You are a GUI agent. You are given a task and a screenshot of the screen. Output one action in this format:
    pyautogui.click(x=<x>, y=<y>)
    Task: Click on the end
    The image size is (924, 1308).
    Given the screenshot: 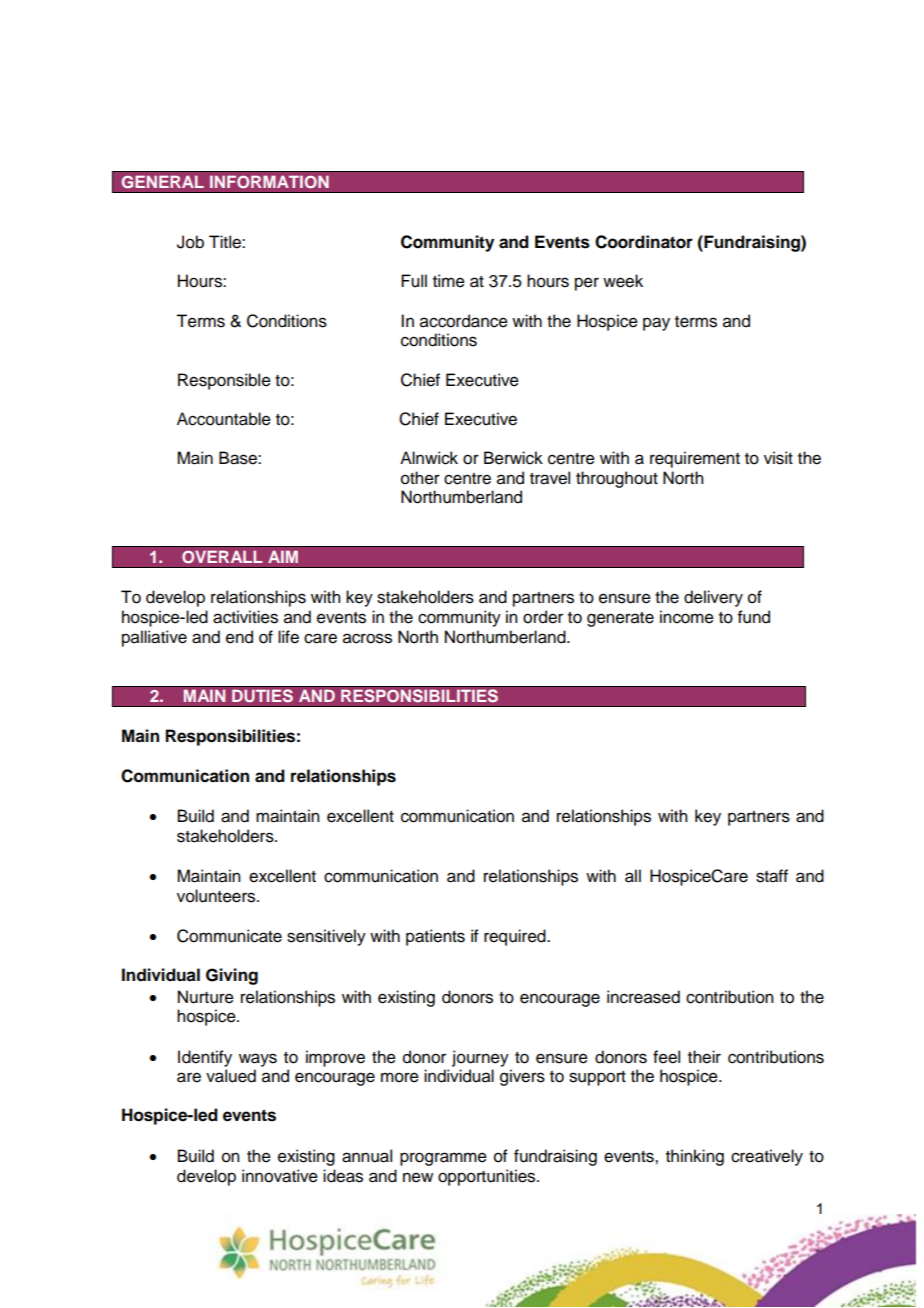 What is the action you would take?
    pyautogui.click(x=239, y=637)
